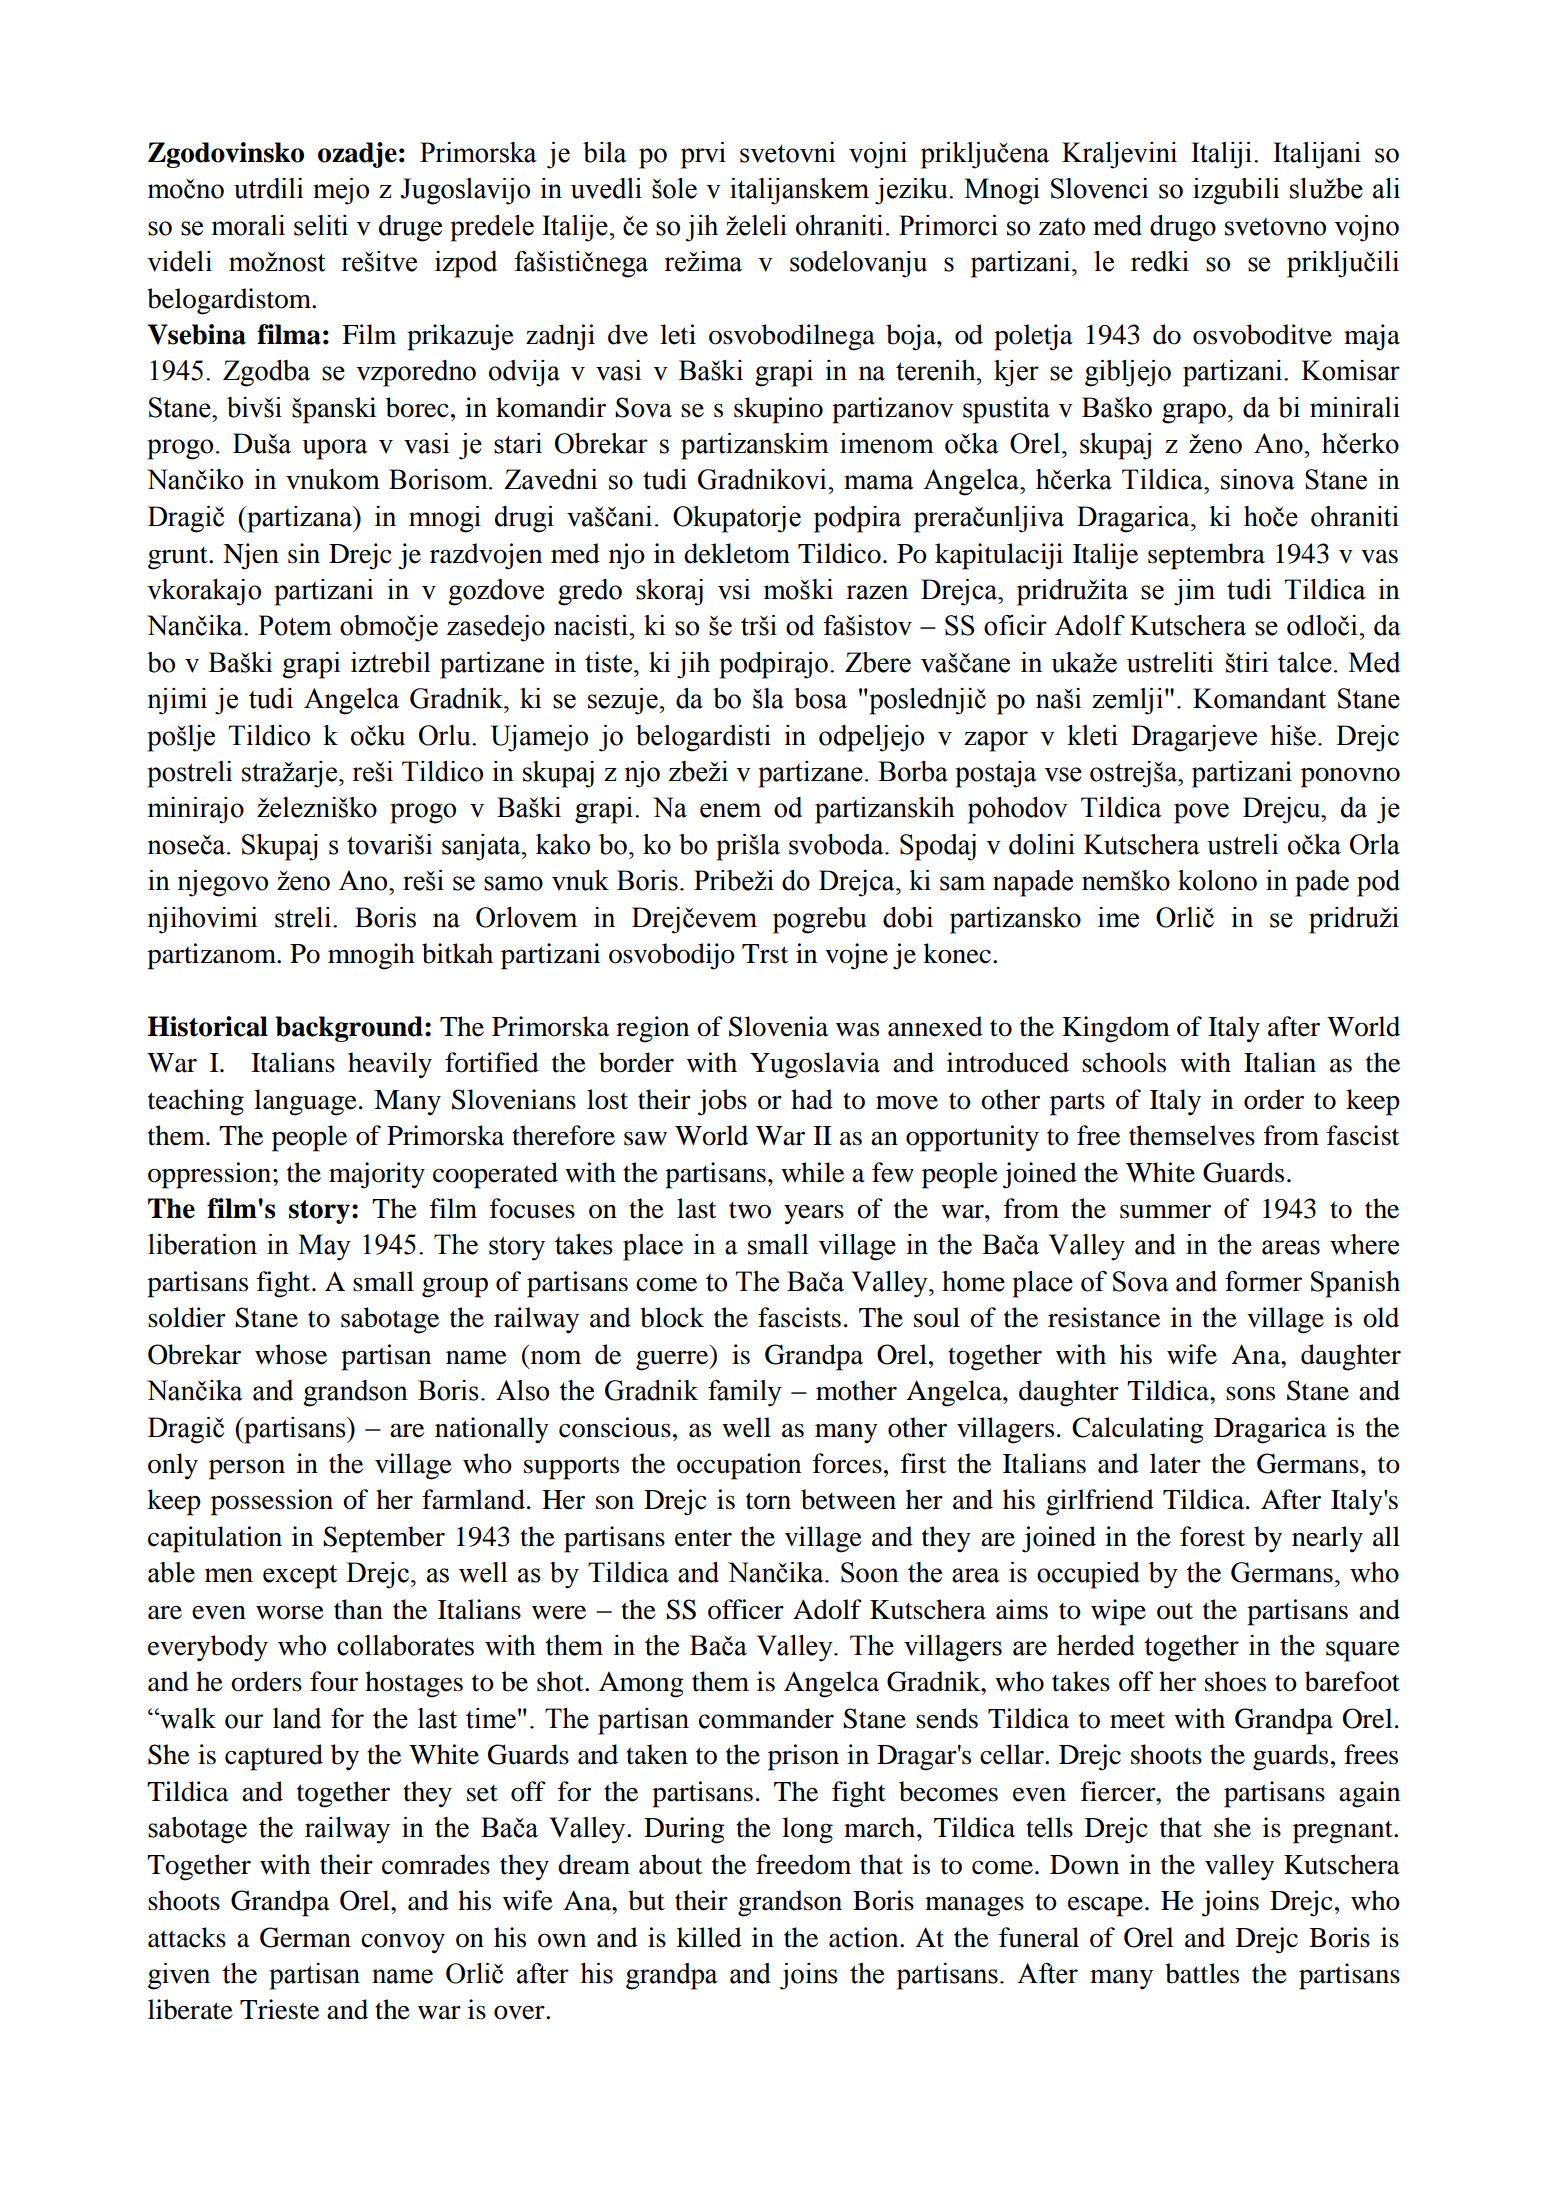 The height and width of the screenshot is (2190, 1548). Describe the element at coordinates (812, 1099) in the screenshot. I see `had` at that location.
